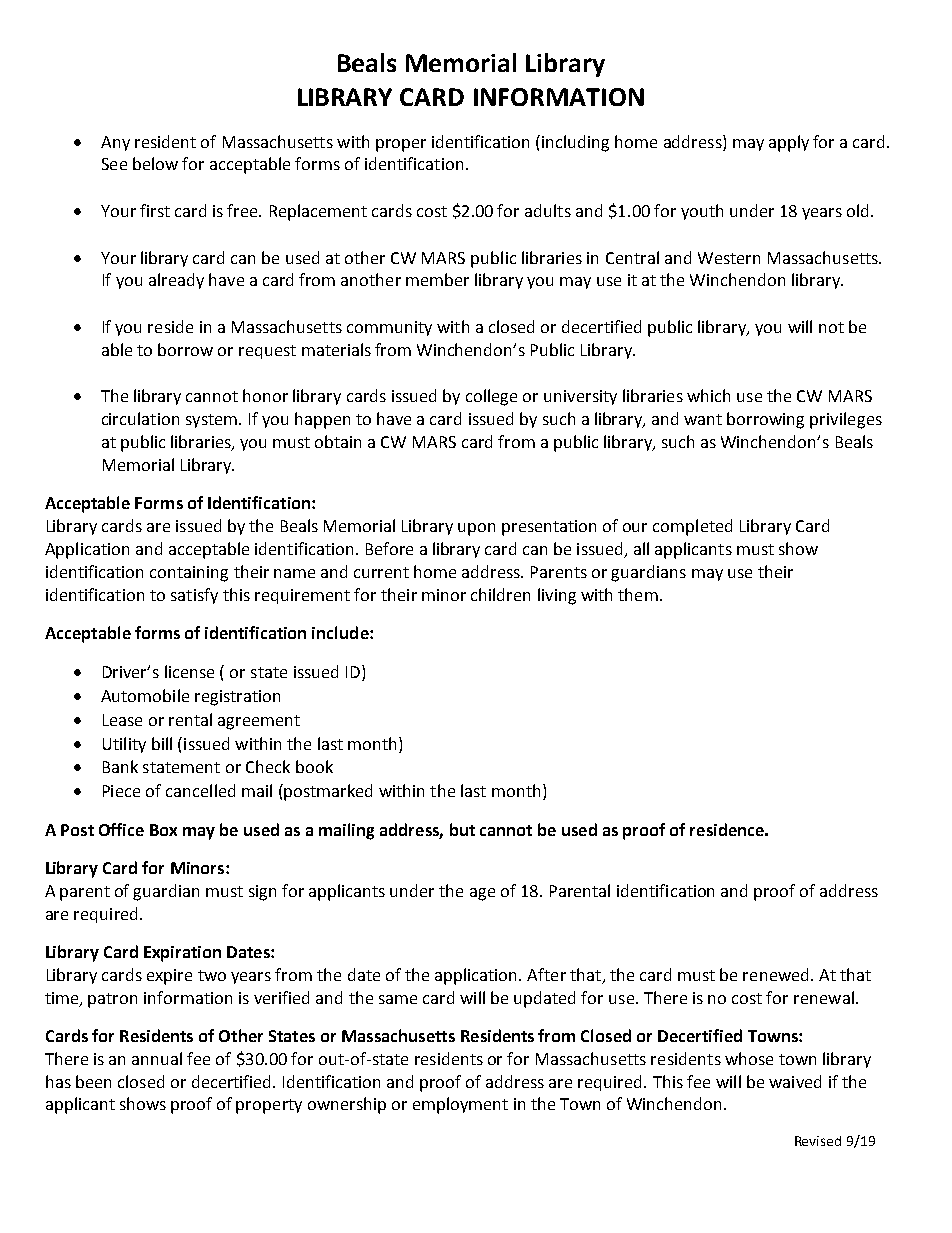 The width and height of the screenshot is (952, 1233). I want to click on Box, so click(163, 830).
